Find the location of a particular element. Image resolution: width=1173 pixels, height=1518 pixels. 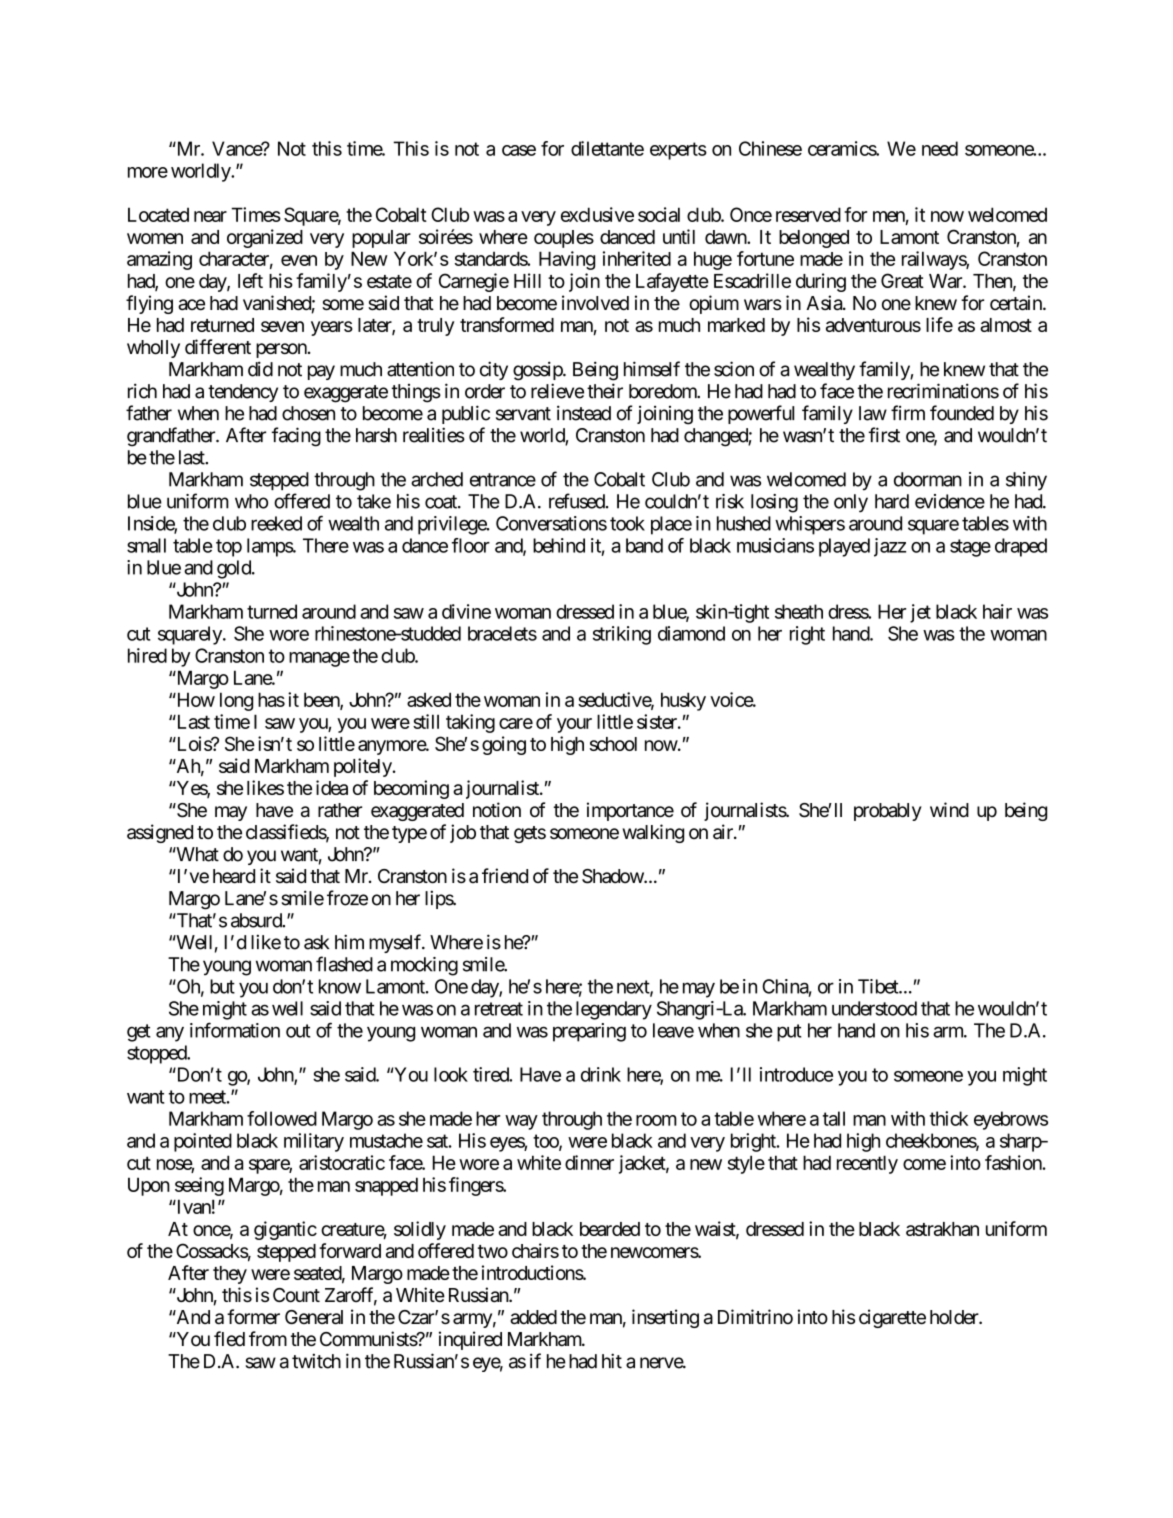

need is located at coordinates (940, 148).
